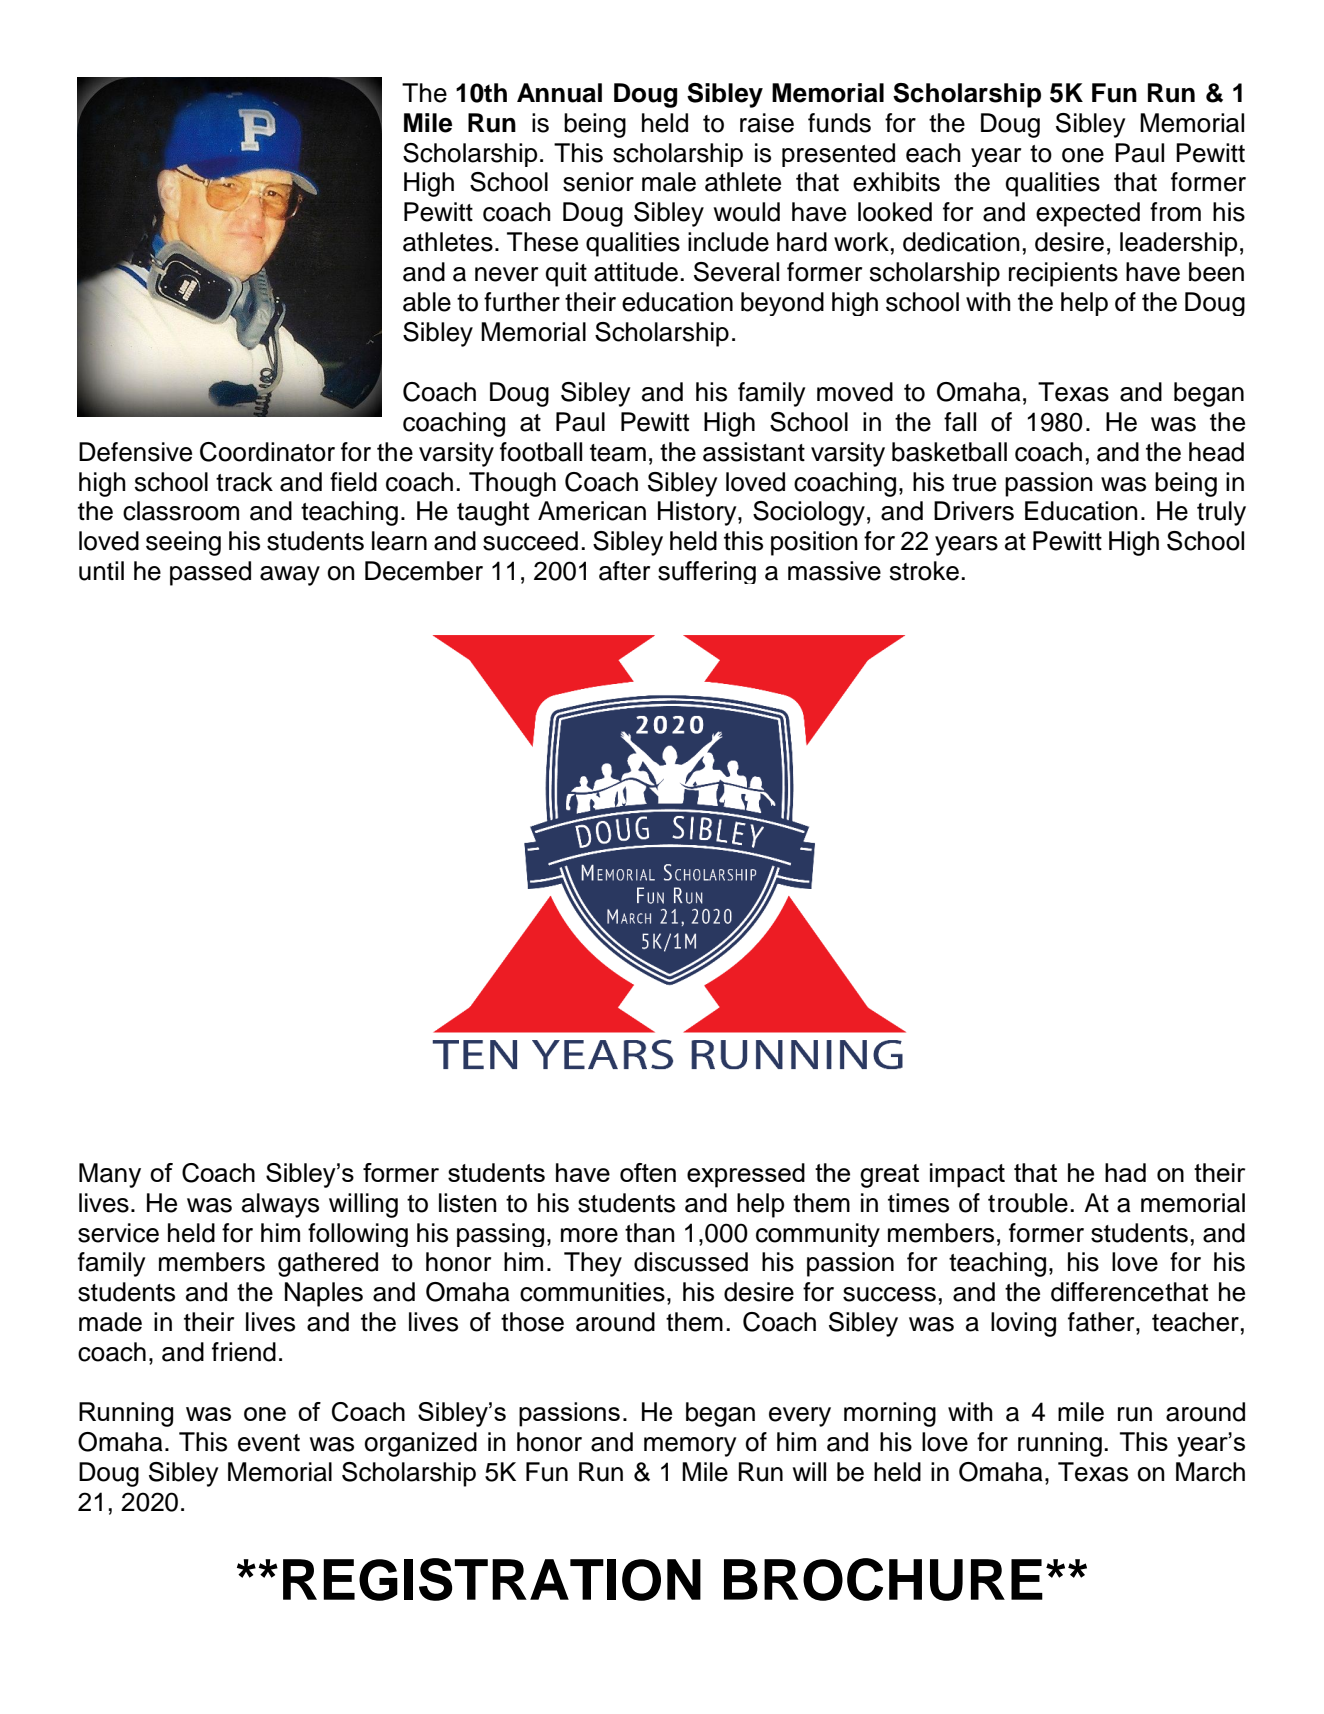 This screenshot has height=1714, width=1324. What do you see at coordinates (690, 1447) in the screenshot?
I see `memory` at bounding box center [690, 1447].
